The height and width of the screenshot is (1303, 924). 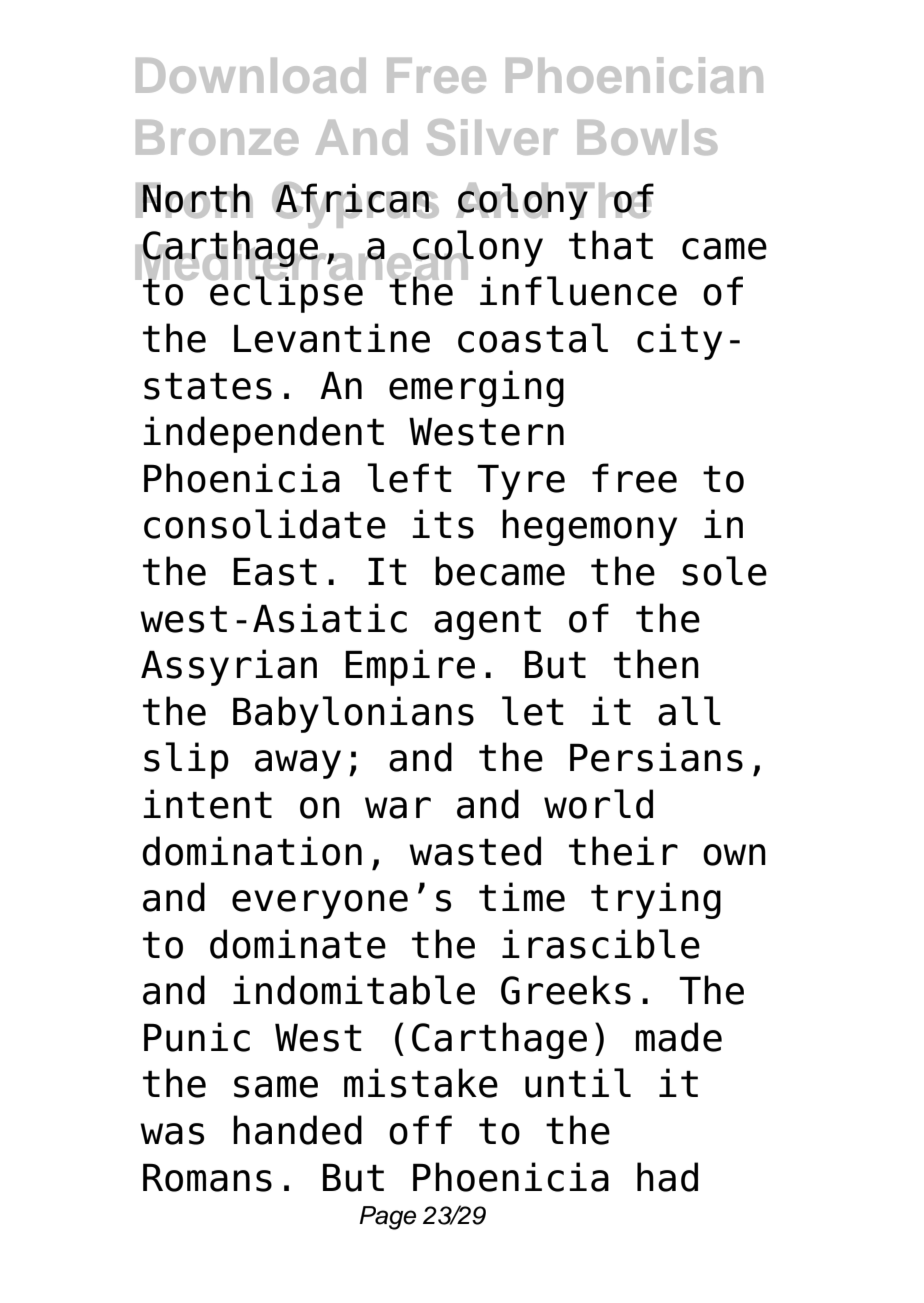 What do you see at coordinates (229, 667) in the screenshot?
I see `Assyrian` at bounding box center [229, 667].
